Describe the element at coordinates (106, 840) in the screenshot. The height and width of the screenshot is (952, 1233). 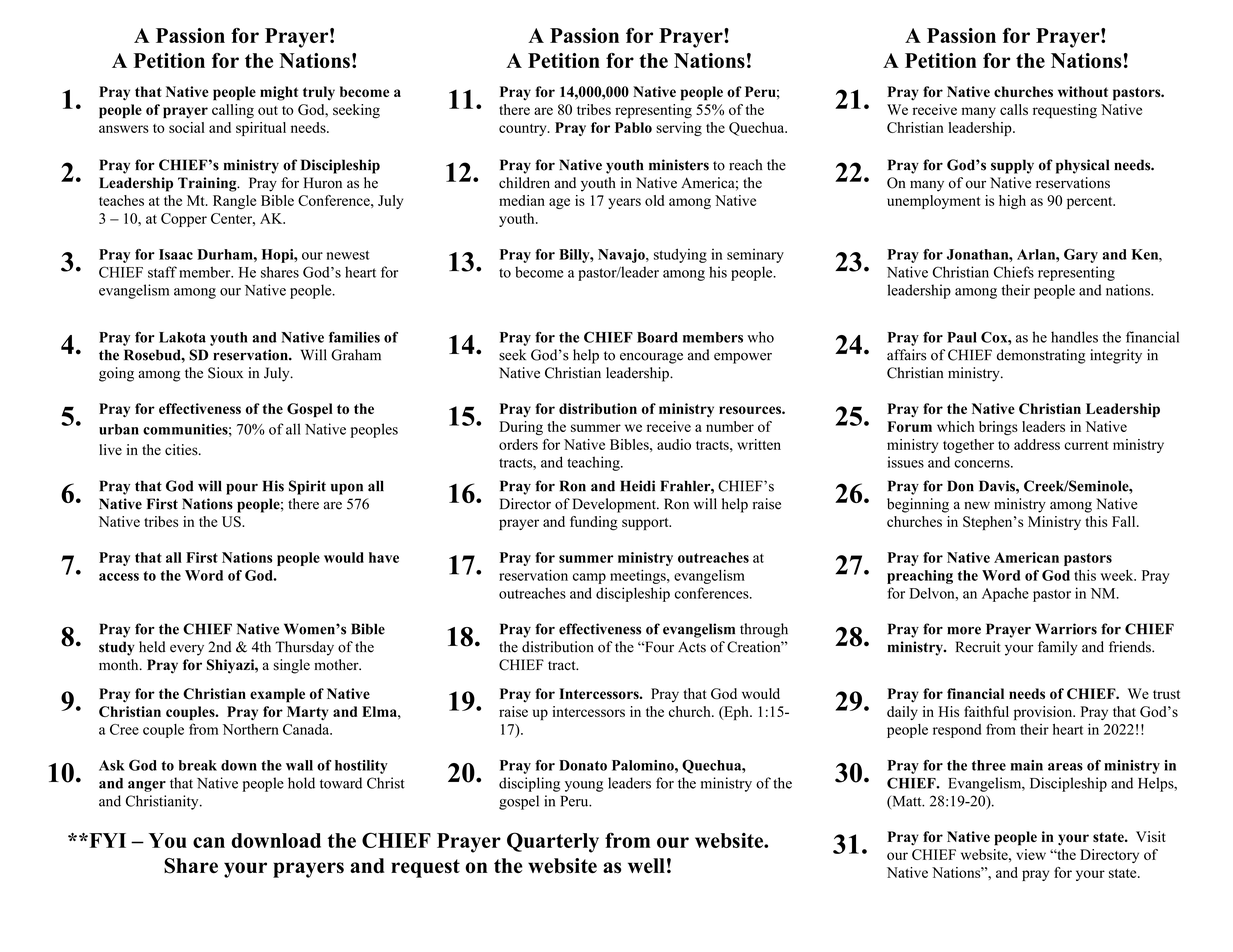
I see `FYI` at that location.
